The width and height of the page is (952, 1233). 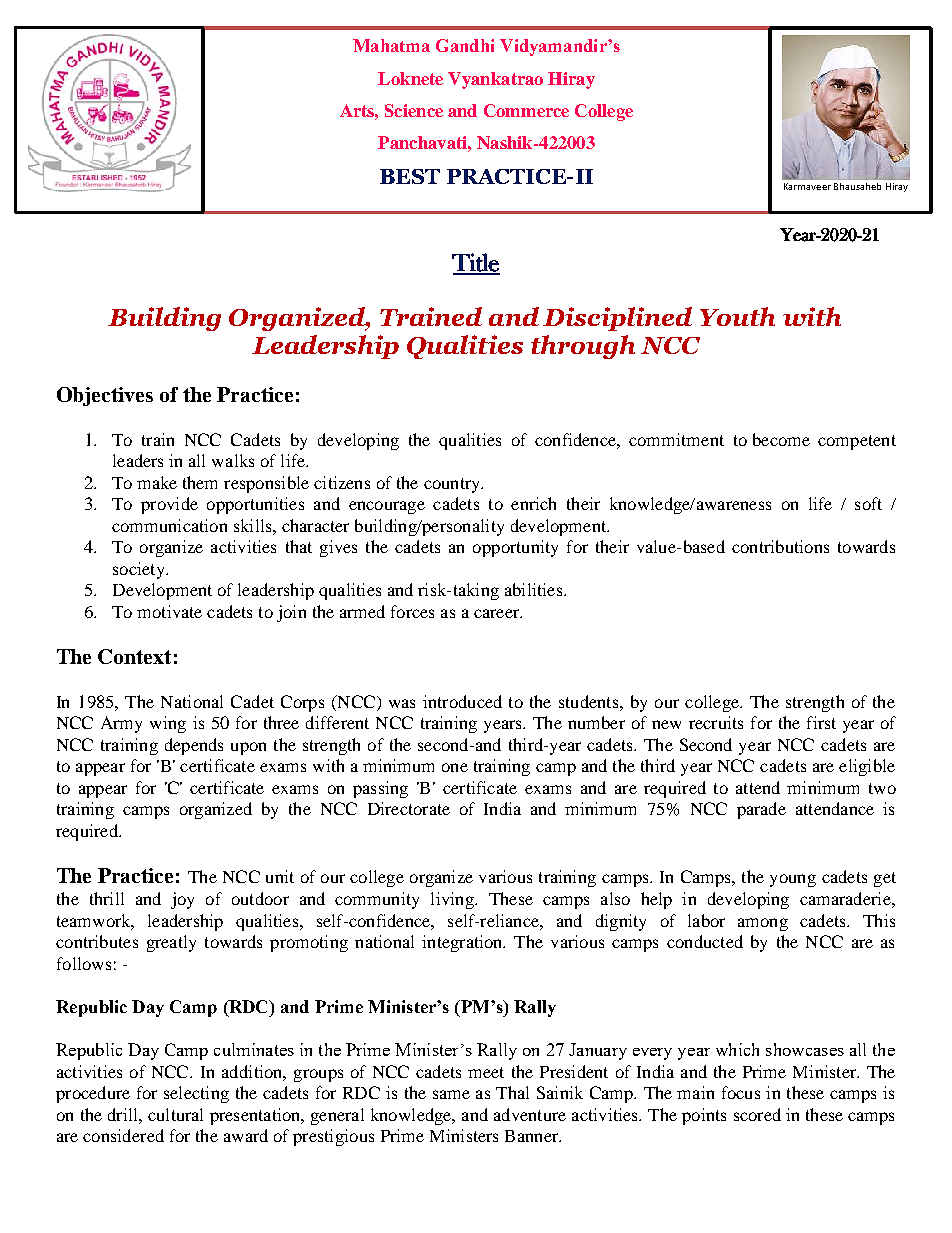 What do you see at coordinates (168, 724) in the page?
I see `wing` at bounding box center [168, 724].
